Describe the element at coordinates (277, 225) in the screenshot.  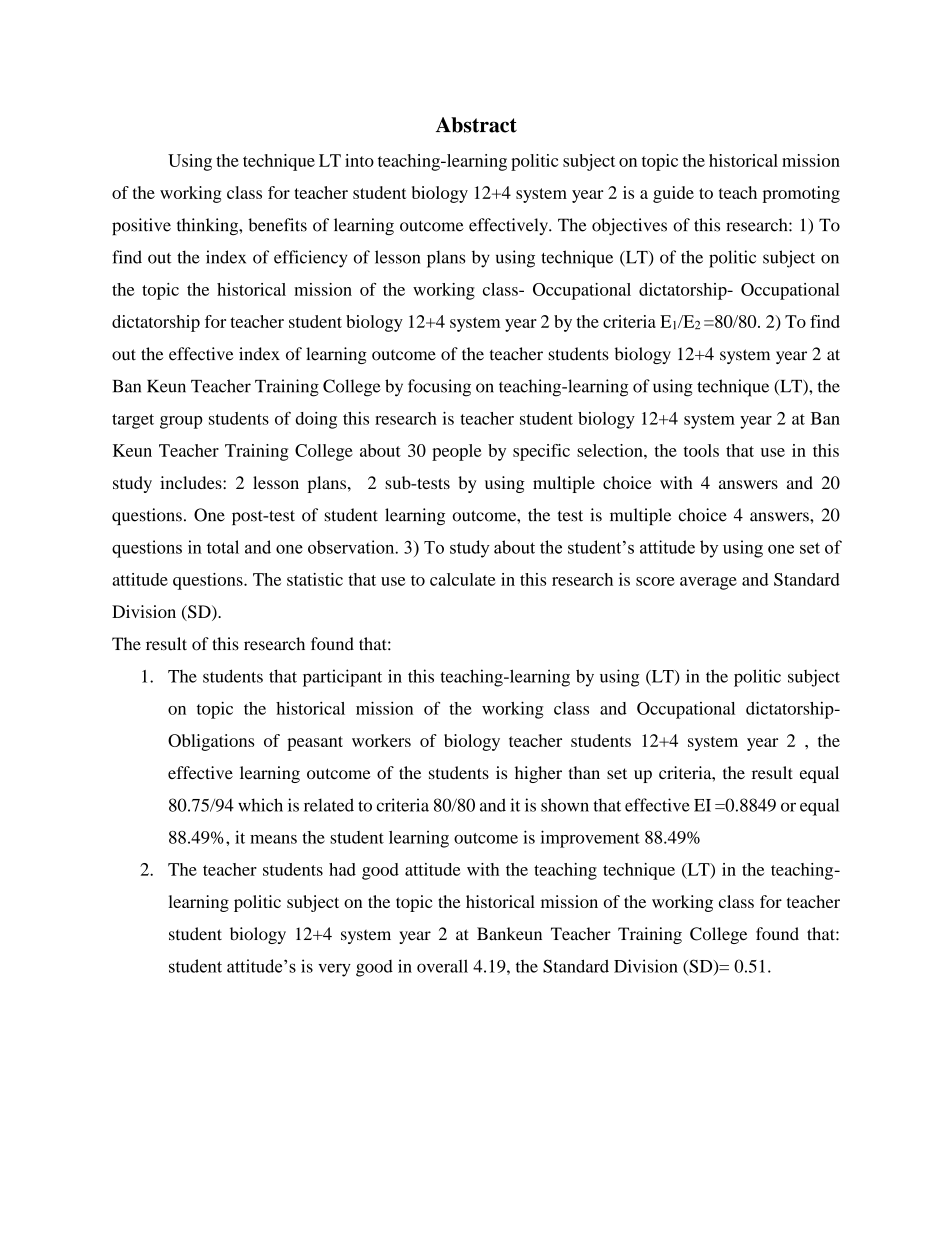
I see `benefits` at that location.
